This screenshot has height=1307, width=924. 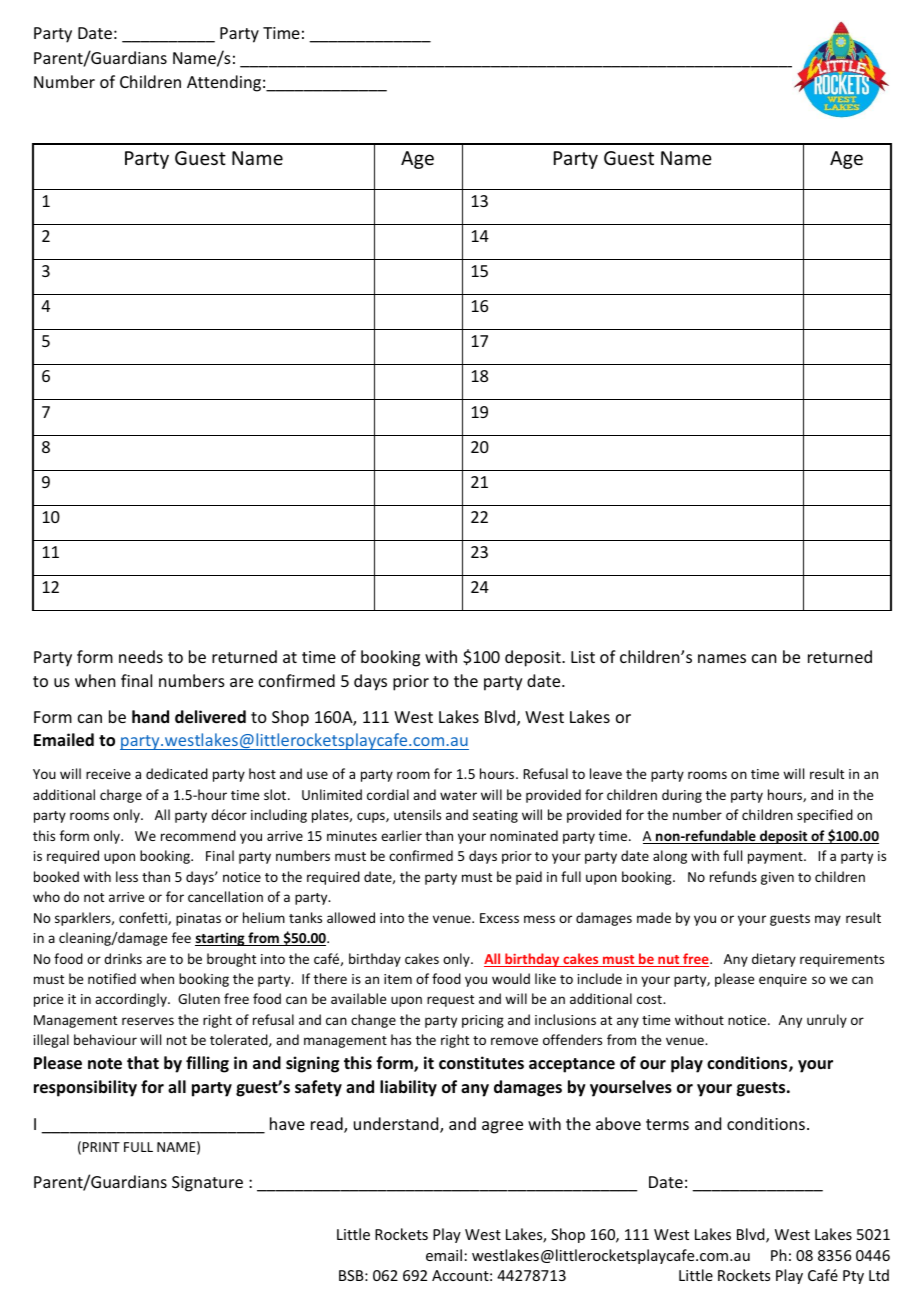 I want to click on would, so click(x=511, y=978).
